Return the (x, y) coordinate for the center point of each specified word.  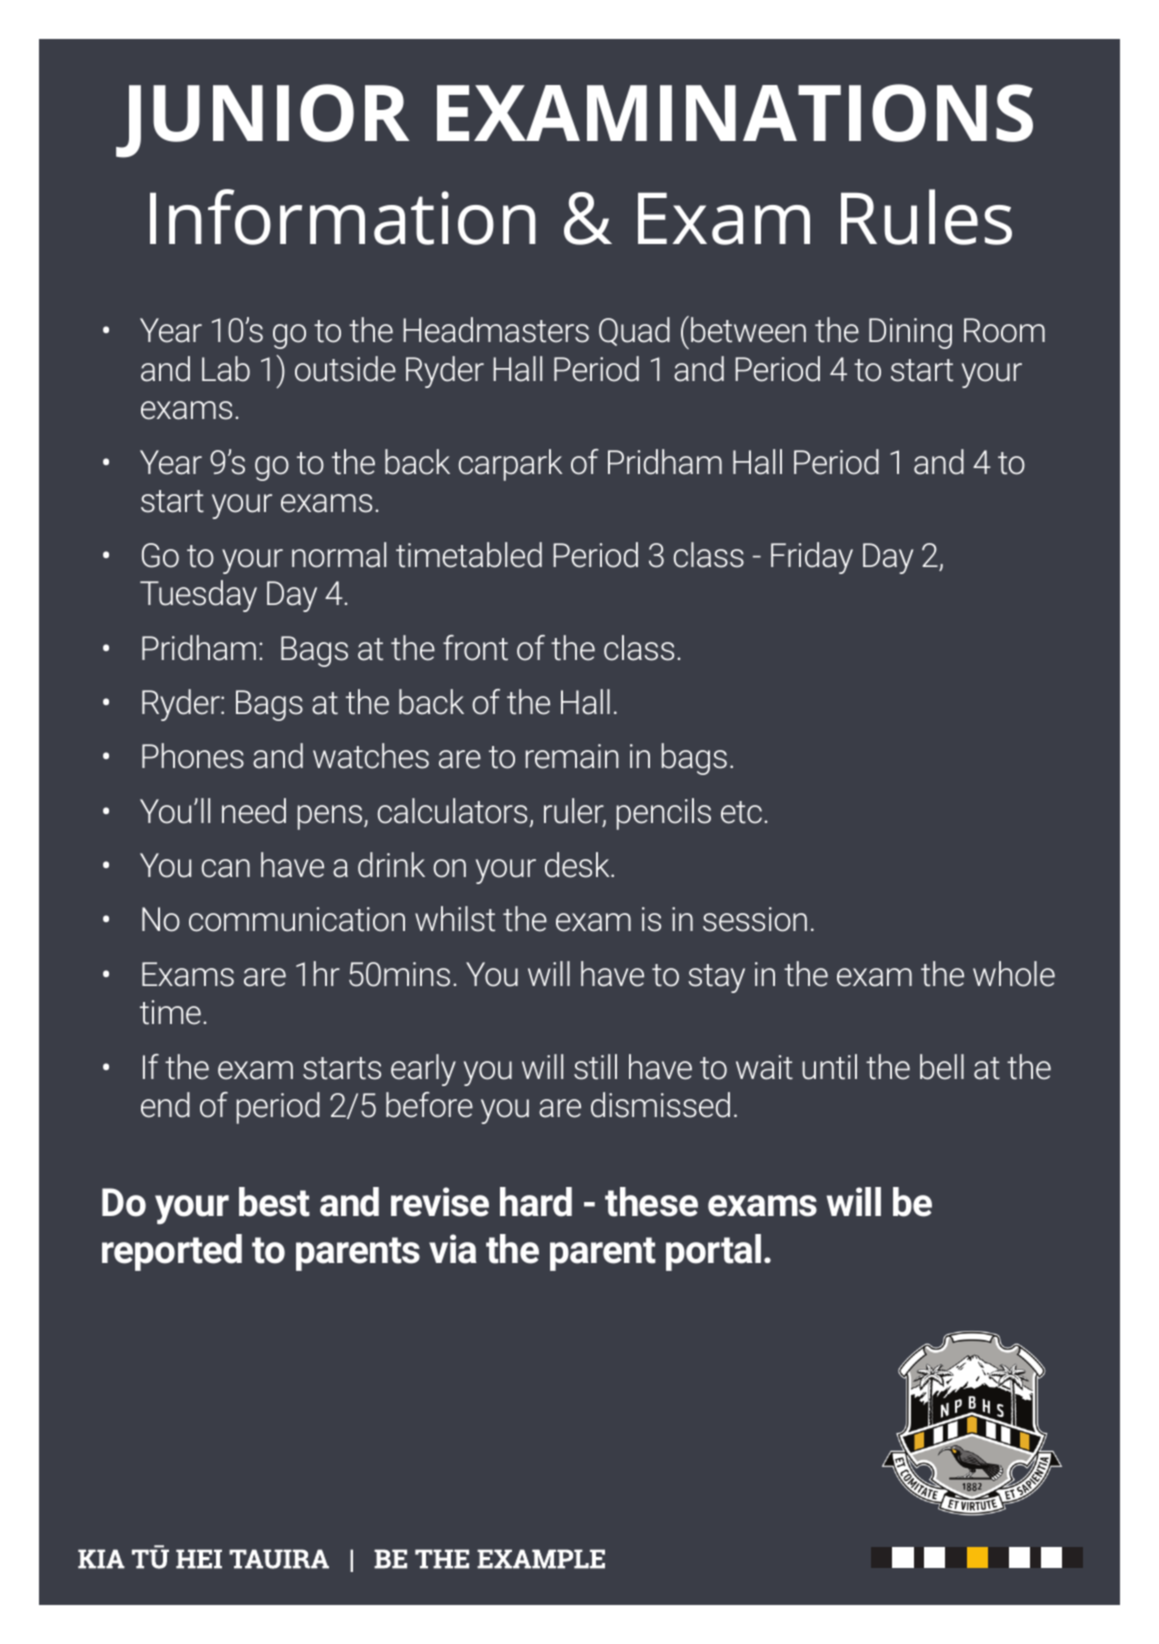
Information (343, 217)
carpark (510, 465)
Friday (812, 558)
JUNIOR (262, 121)
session (755, 919)
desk (578, 865)
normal (339, 555)
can (226, 868)
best (274, 1202)
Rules (926, 217)
